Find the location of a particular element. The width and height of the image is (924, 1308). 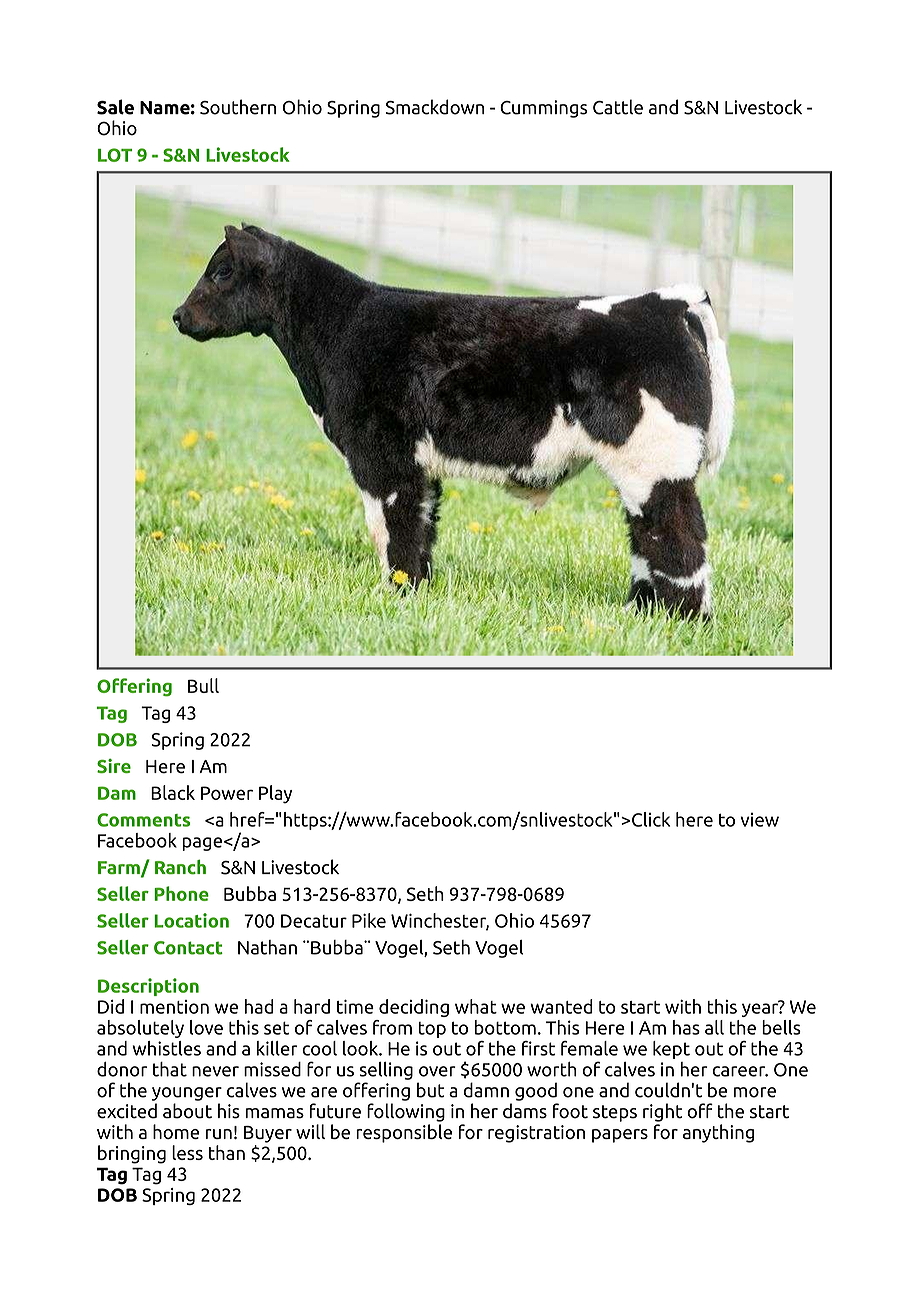

Power is located at coordinates (227, 793).
